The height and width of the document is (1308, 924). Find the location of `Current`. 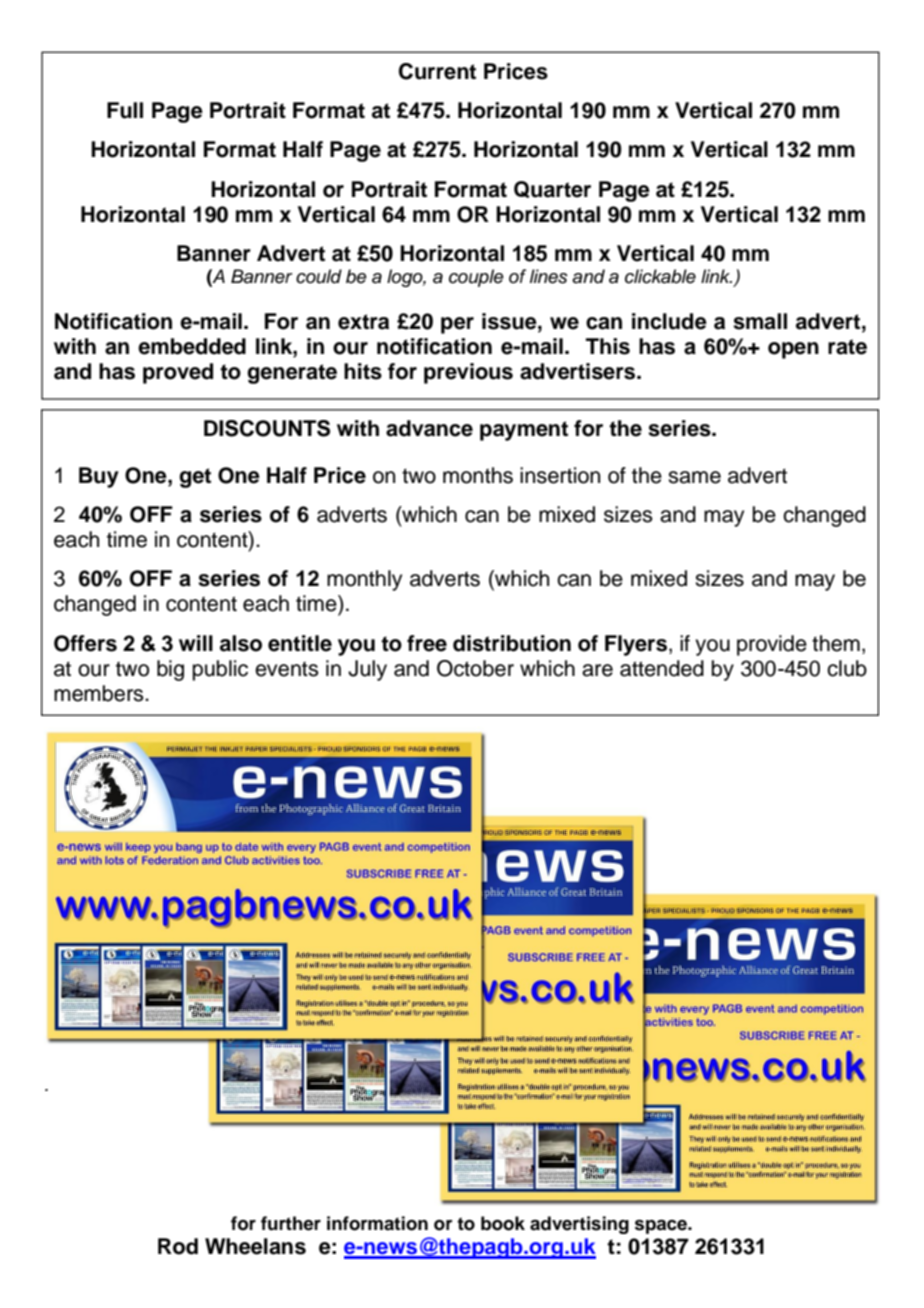

Current is located at coordinates (437, 71).
